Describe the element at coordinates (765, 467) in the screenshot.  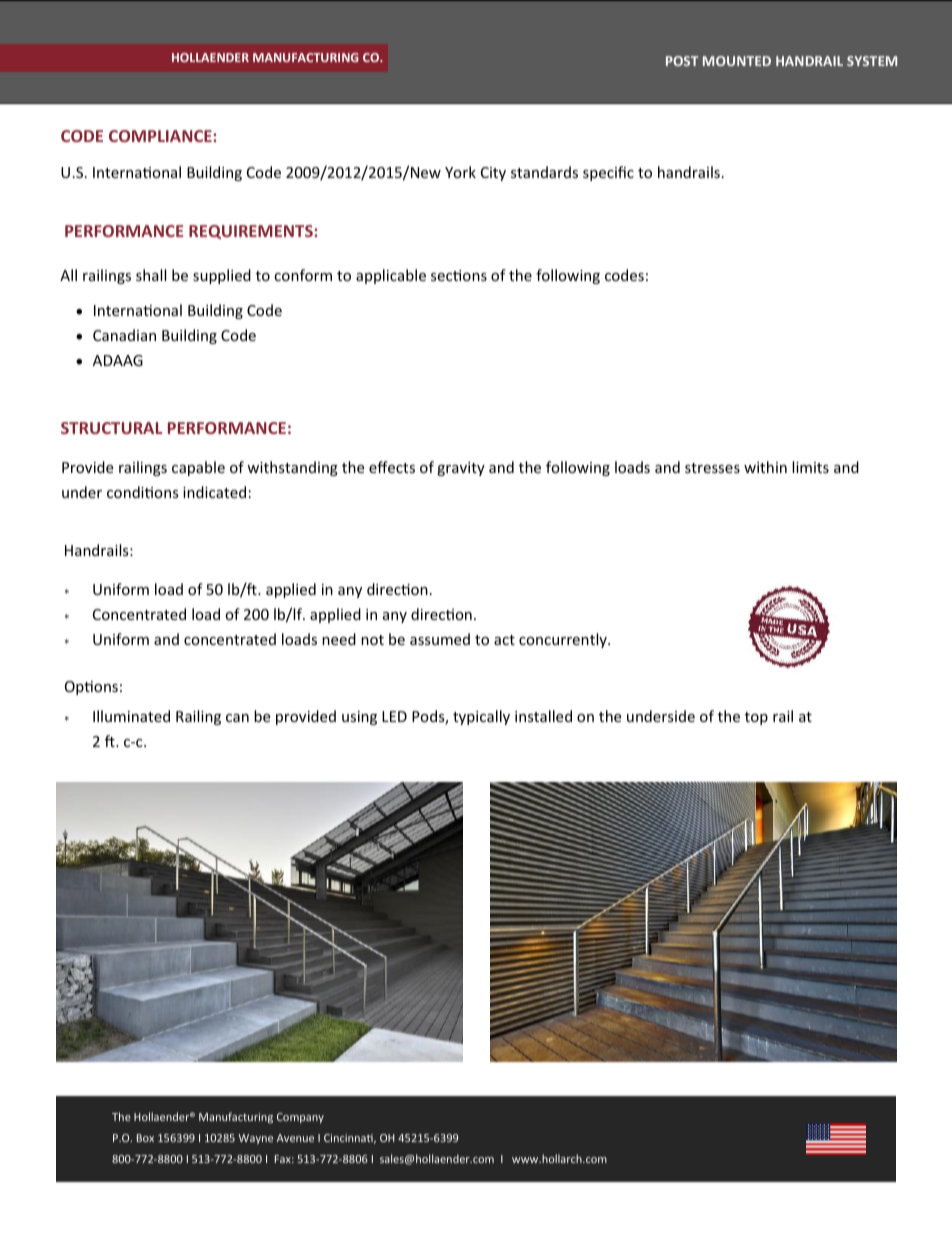
I see `within` at that location.
